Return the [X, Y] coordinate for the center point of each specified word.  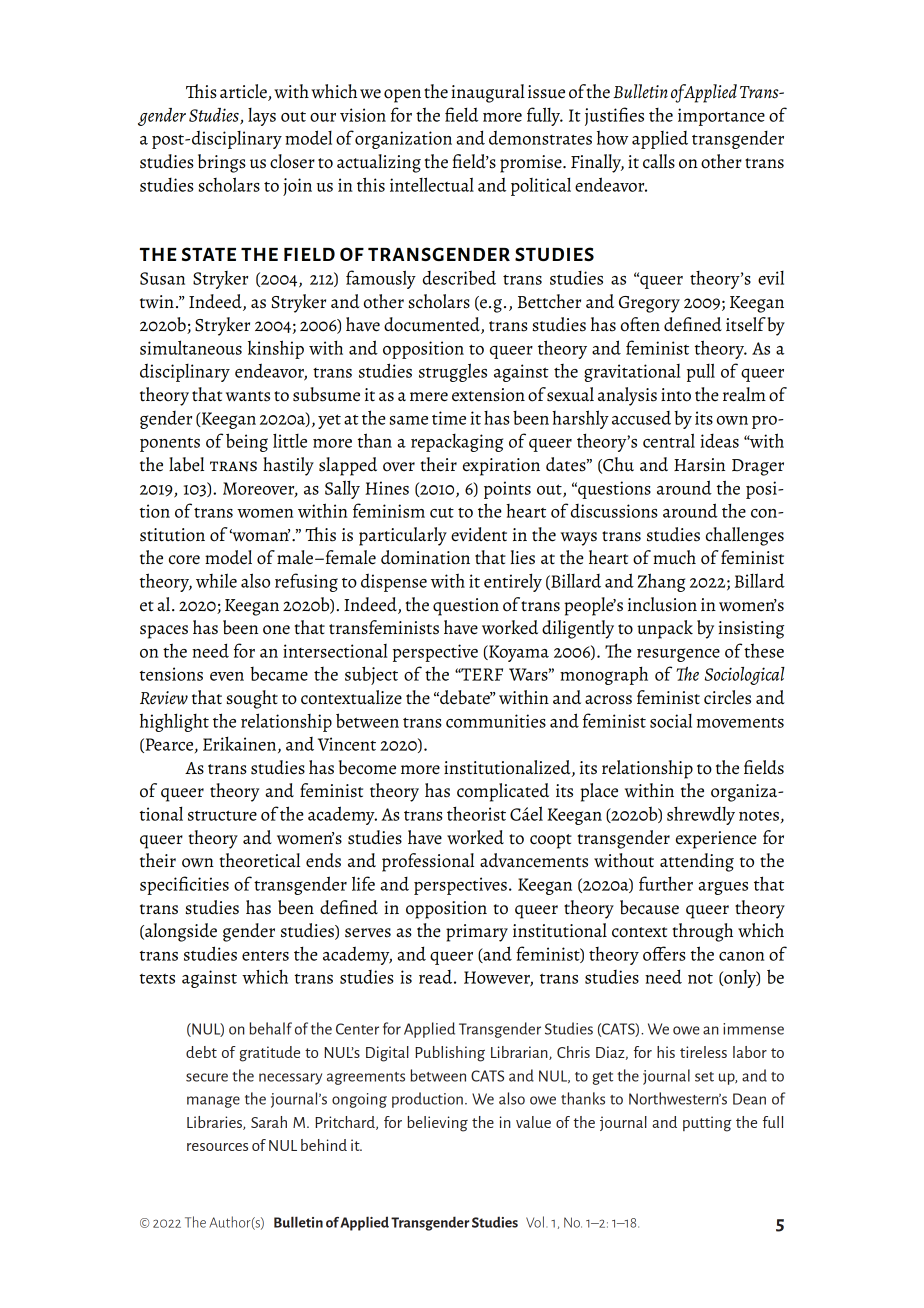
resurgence [678, 655]
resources [217, 1147]
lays [262, 117]
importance [721, 117]
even [227, 676]
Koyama [518, 653]
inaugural [488, 93]
